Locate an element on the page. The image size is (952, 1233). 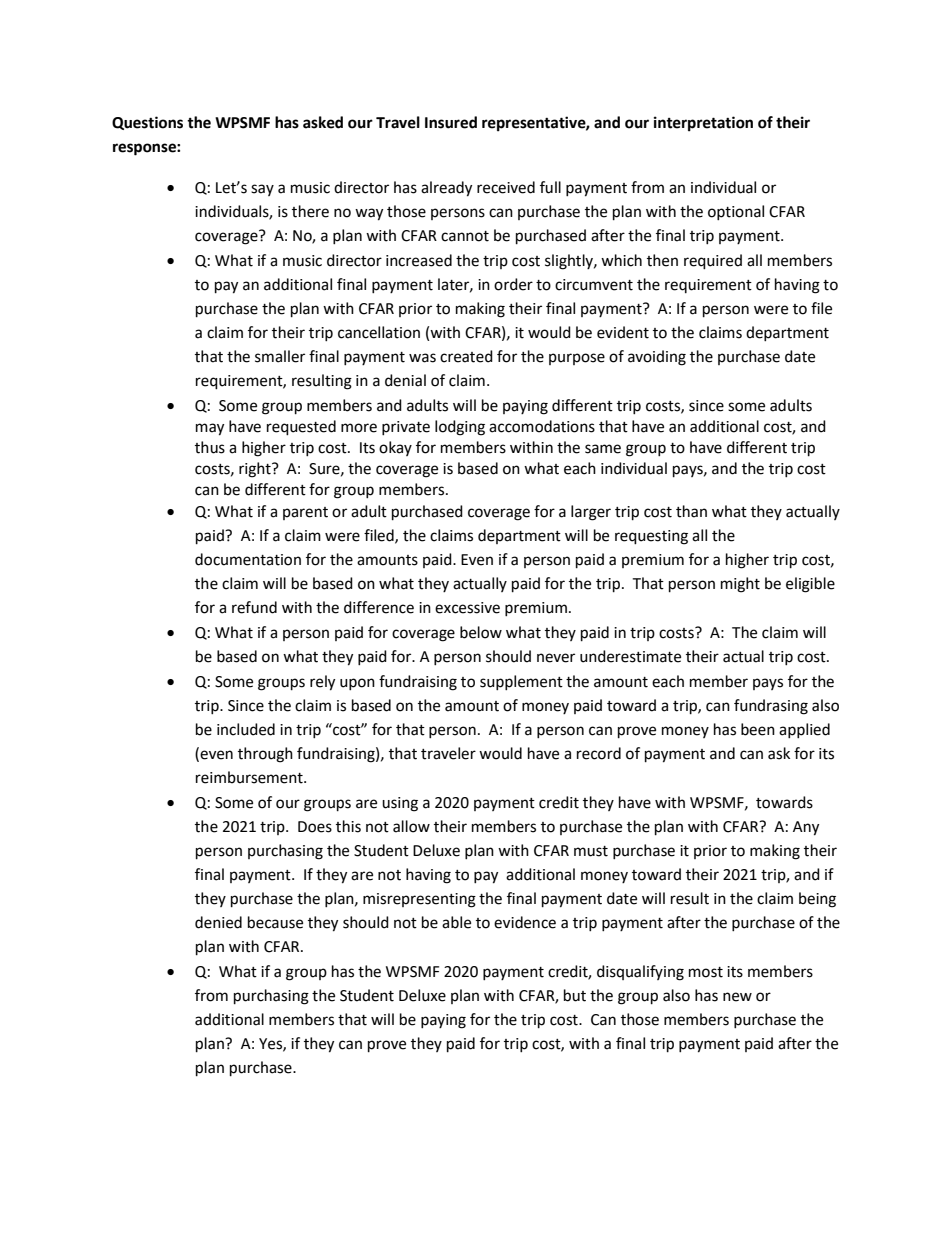
included is located at coordinates (246, 729).
